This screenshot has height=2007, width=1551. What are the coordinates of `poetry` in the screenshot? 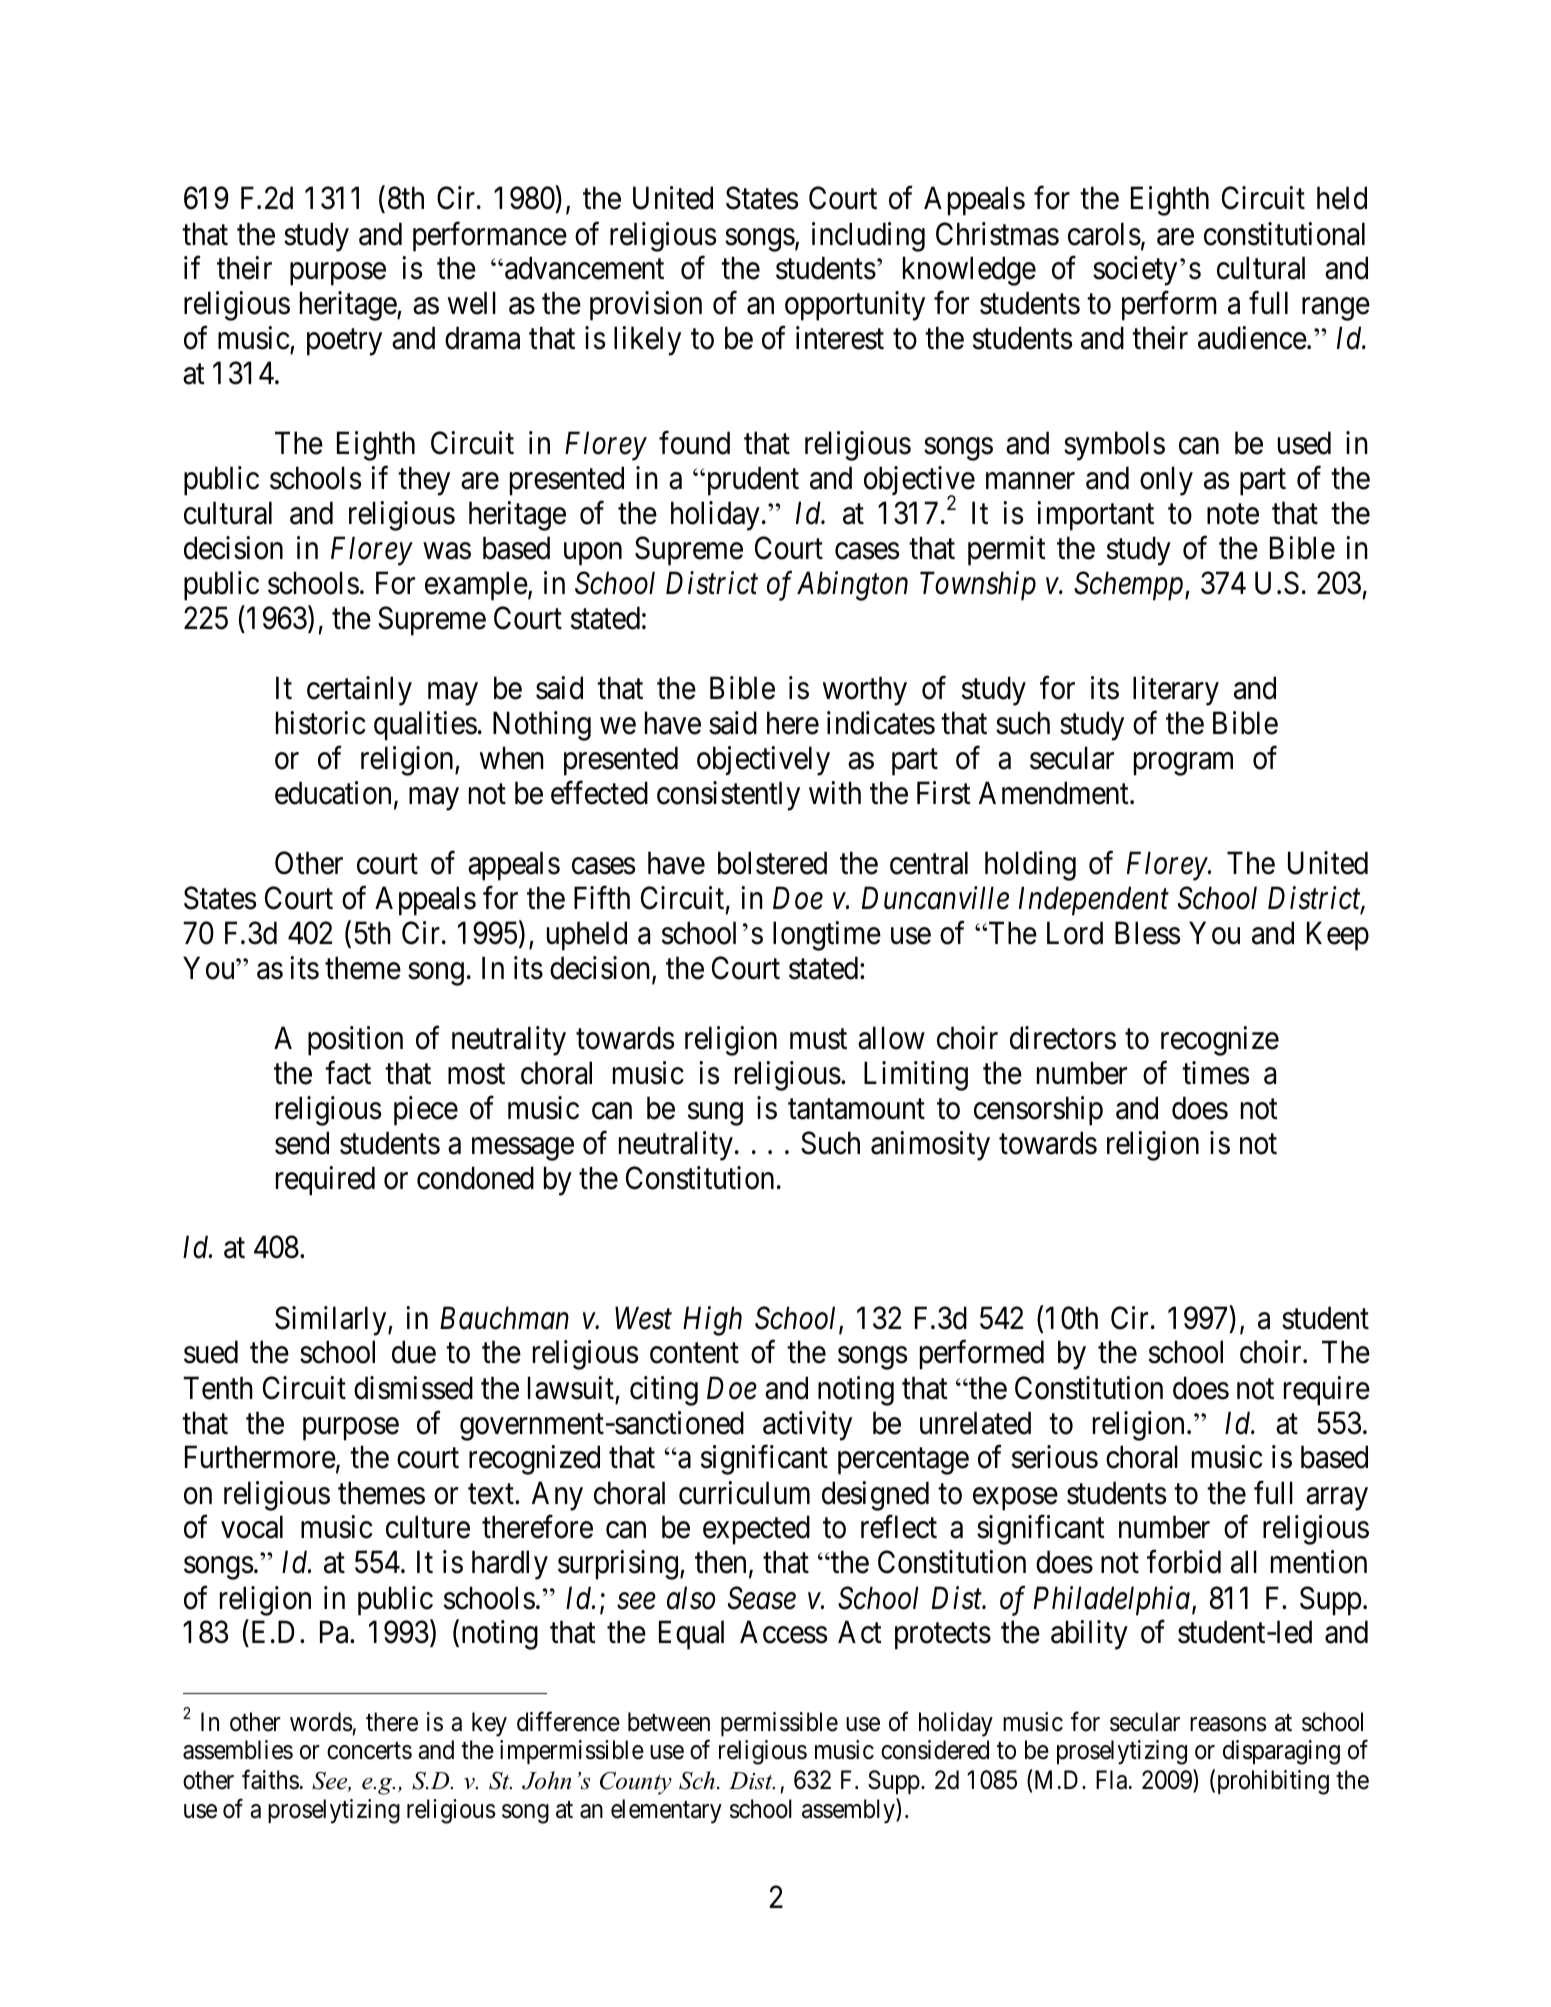 It's located at (344, 343).
